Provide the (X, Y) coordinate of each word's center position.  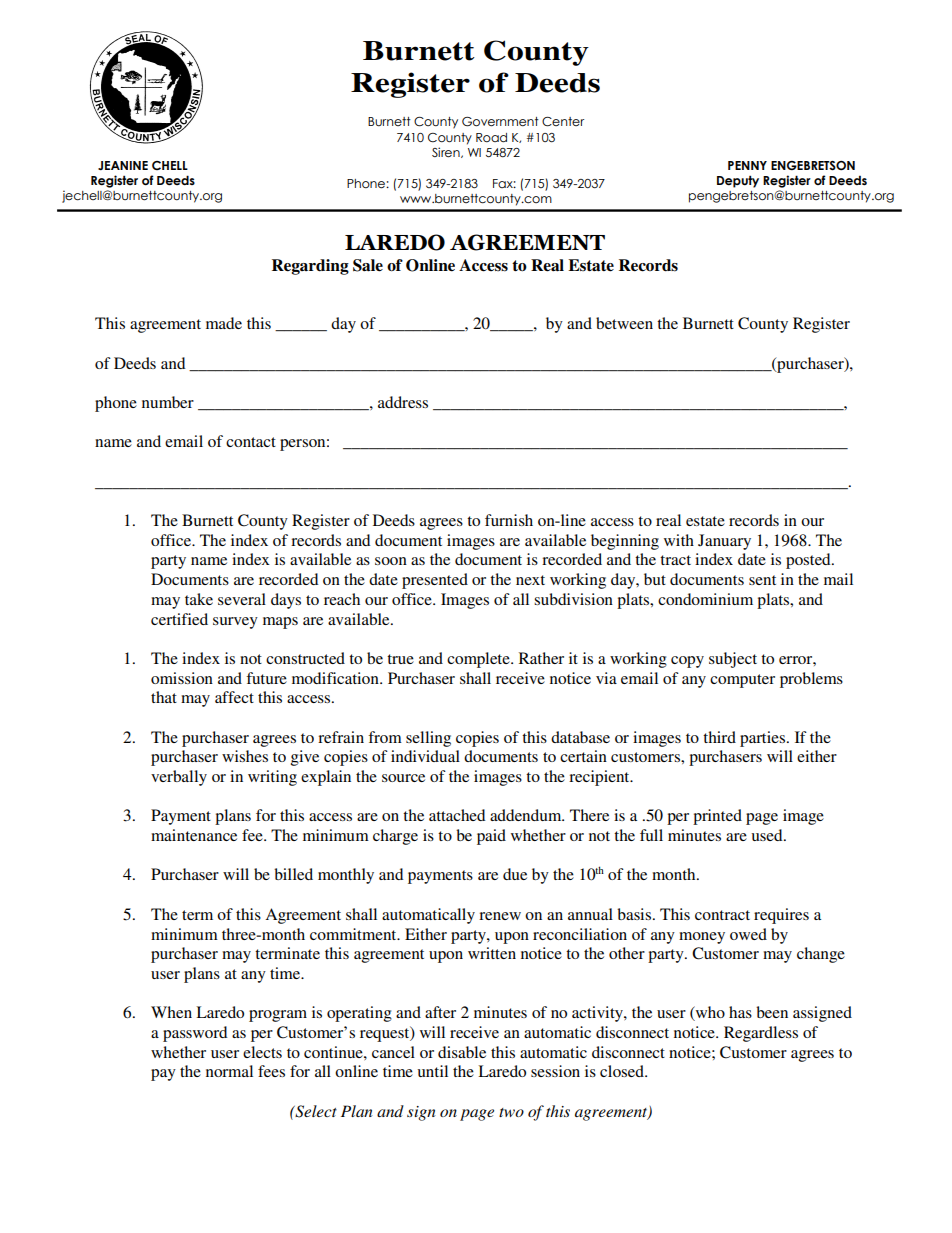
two (511, 1112)
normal (229, 1071)
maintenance (194, 835)
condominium (705, 599)
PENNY (747, 165)
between (624, 323)
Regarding (310, 267)
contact (251, 442)
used (768, 835)
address (403, 402)
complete (479, 660)
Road (491, 138)
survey (235, 623)
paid (491, 837)
